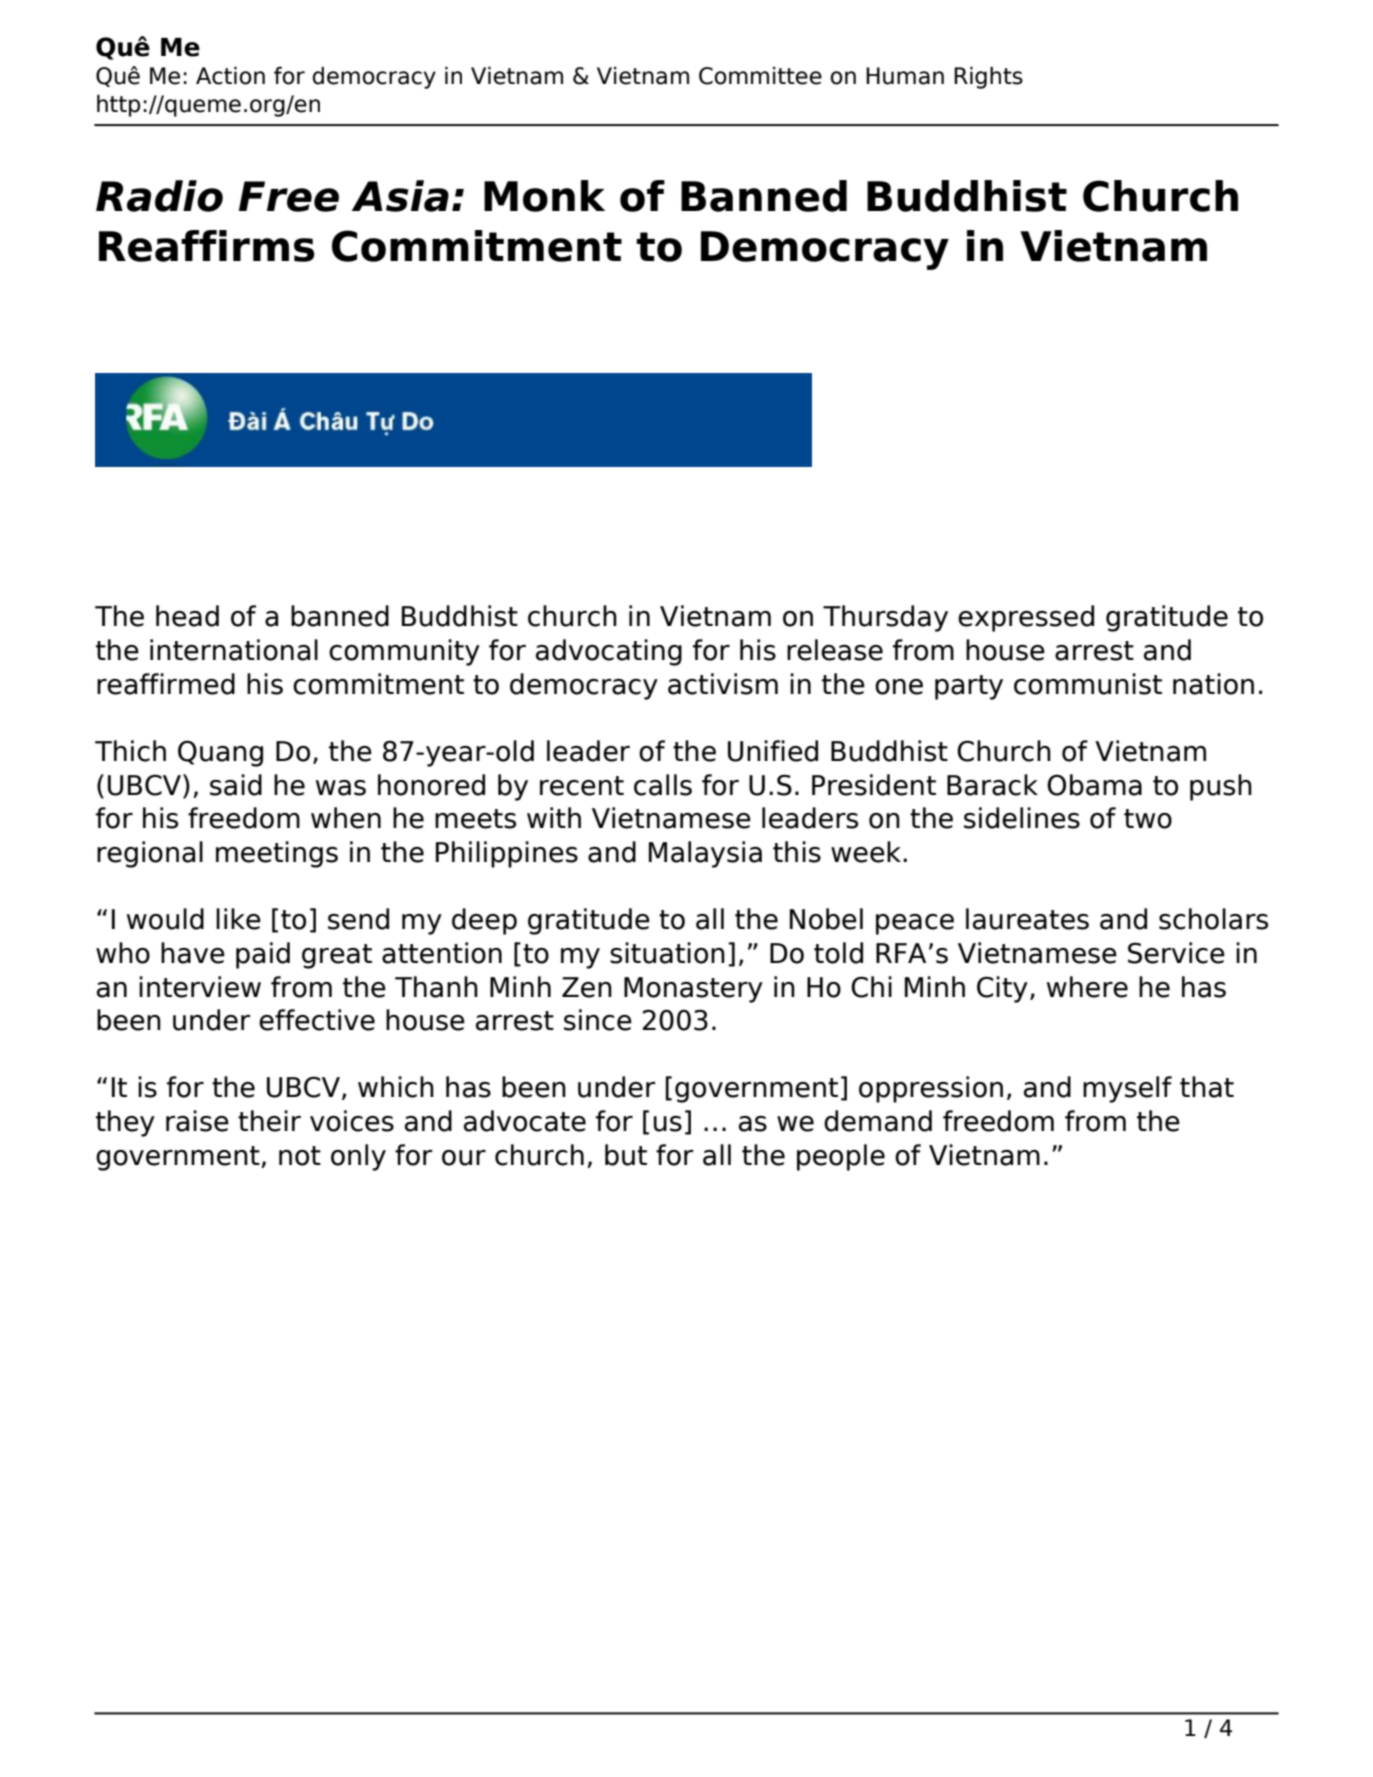 This page has width=1373, height=1777. What do you see at coordinates (230, 75) in the page?
I see `Action` at bounding box center [230, 75].
